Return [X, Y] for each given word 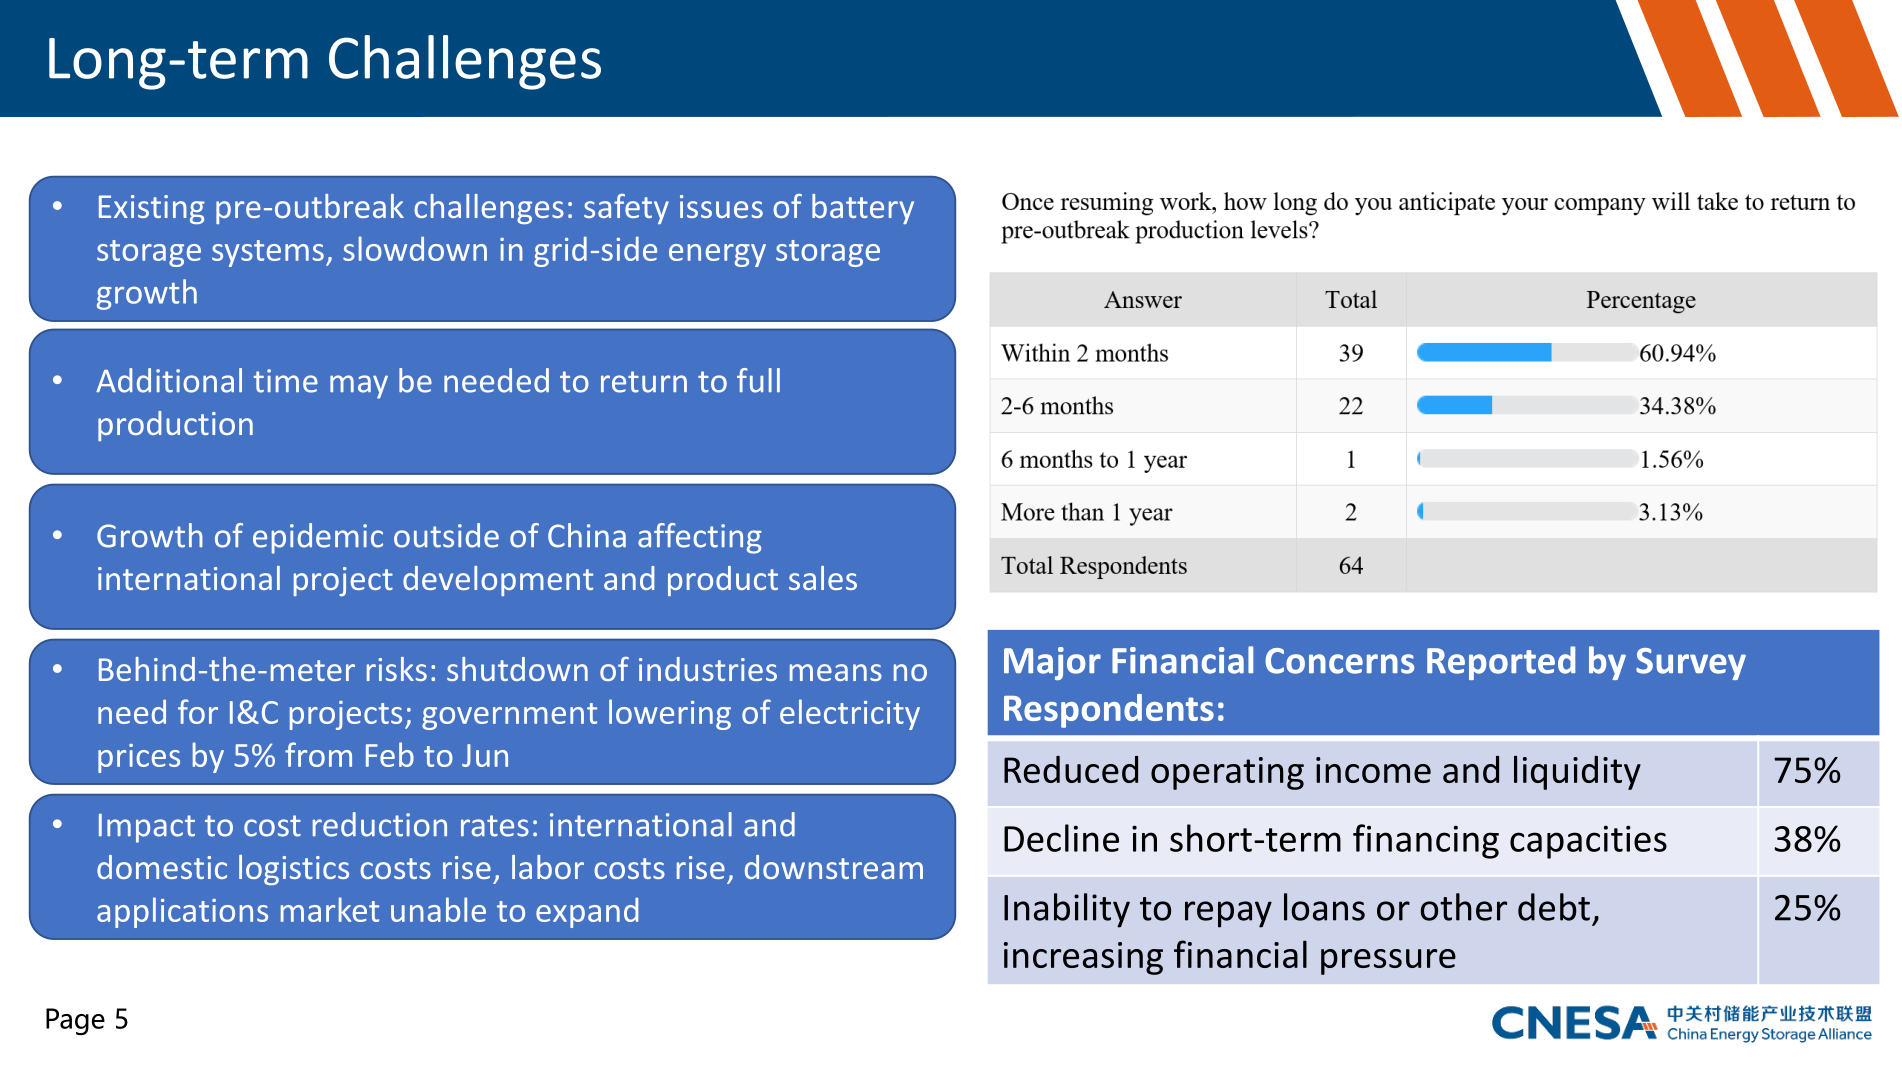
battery [863, 209]
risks [397, 669]
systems [268, 253]
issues [721, 206]
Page [75, 1021]
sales [823, 578]
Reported [1501, 663]
